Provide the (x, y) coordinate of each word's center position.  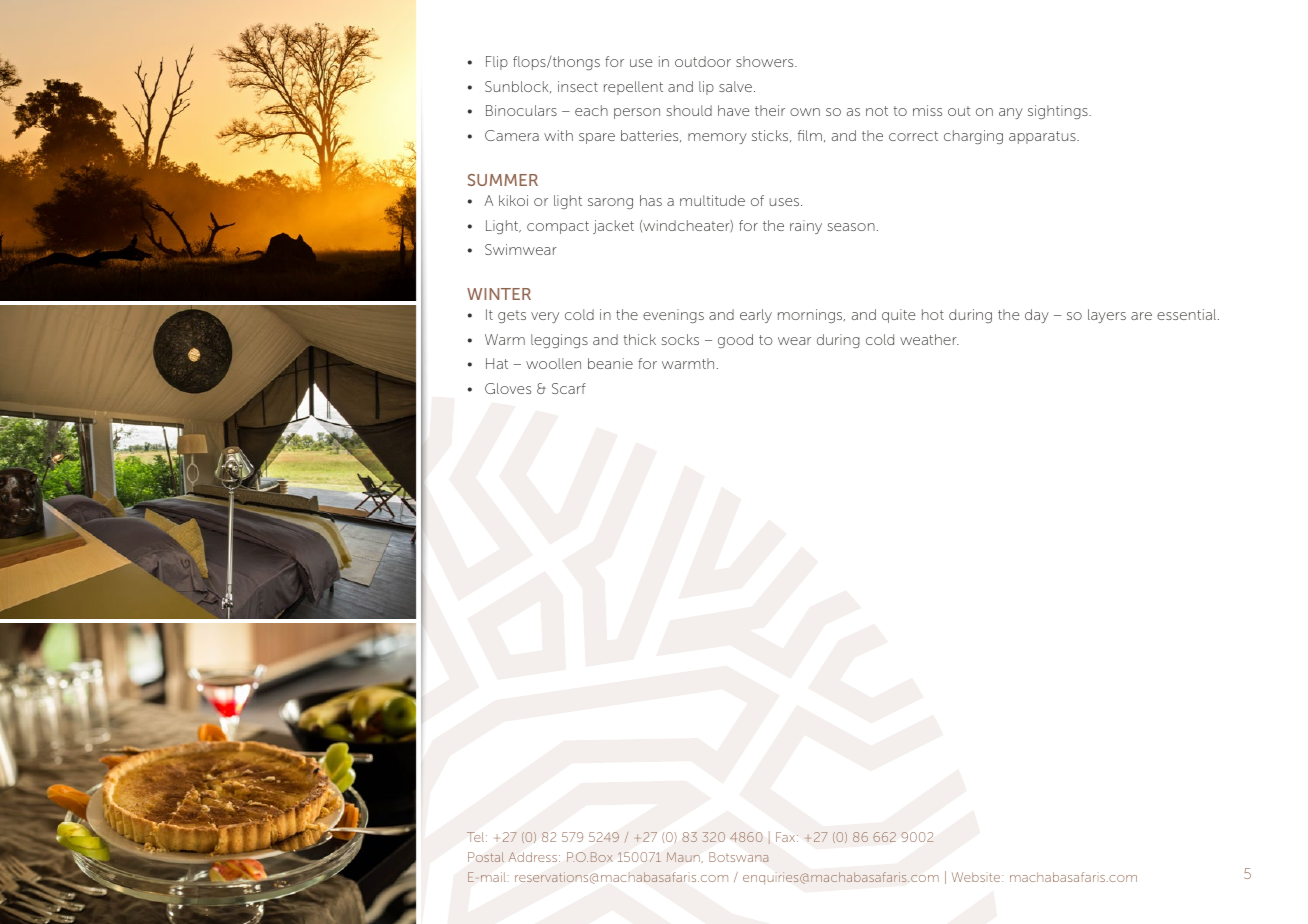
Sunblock (518, 87)
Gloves (508, 388)
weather (929, 339)
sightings (1059, 112)
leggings (559, 341)
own (805, 112)
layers (1107, 316)
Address (533, 857)
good (735, 341)
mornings (811, 316)
